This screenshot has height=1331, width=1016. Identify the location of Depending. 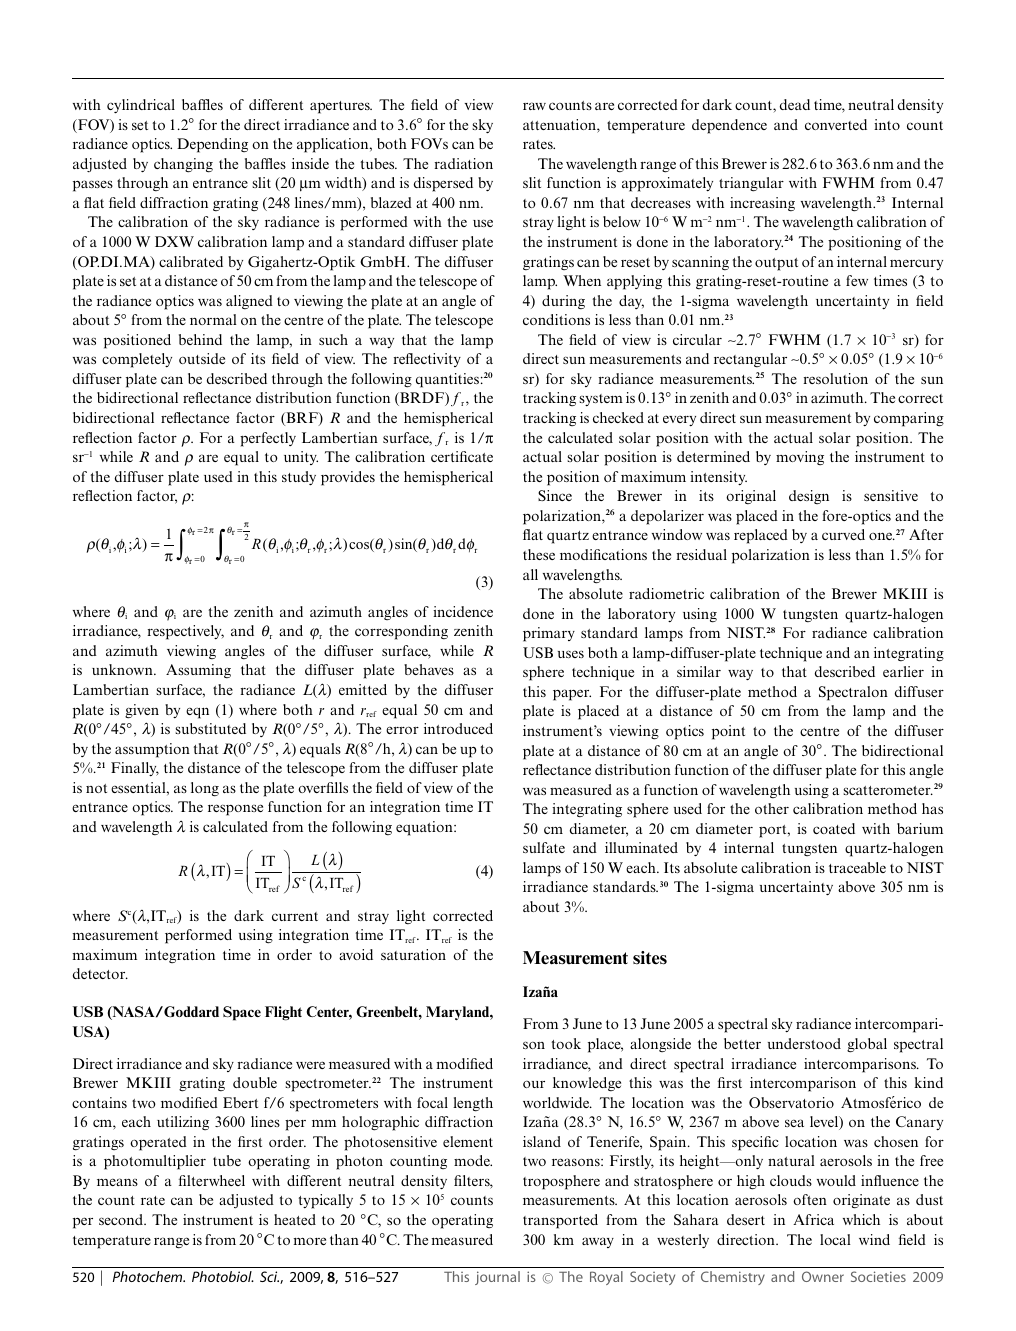
(212, 145).
